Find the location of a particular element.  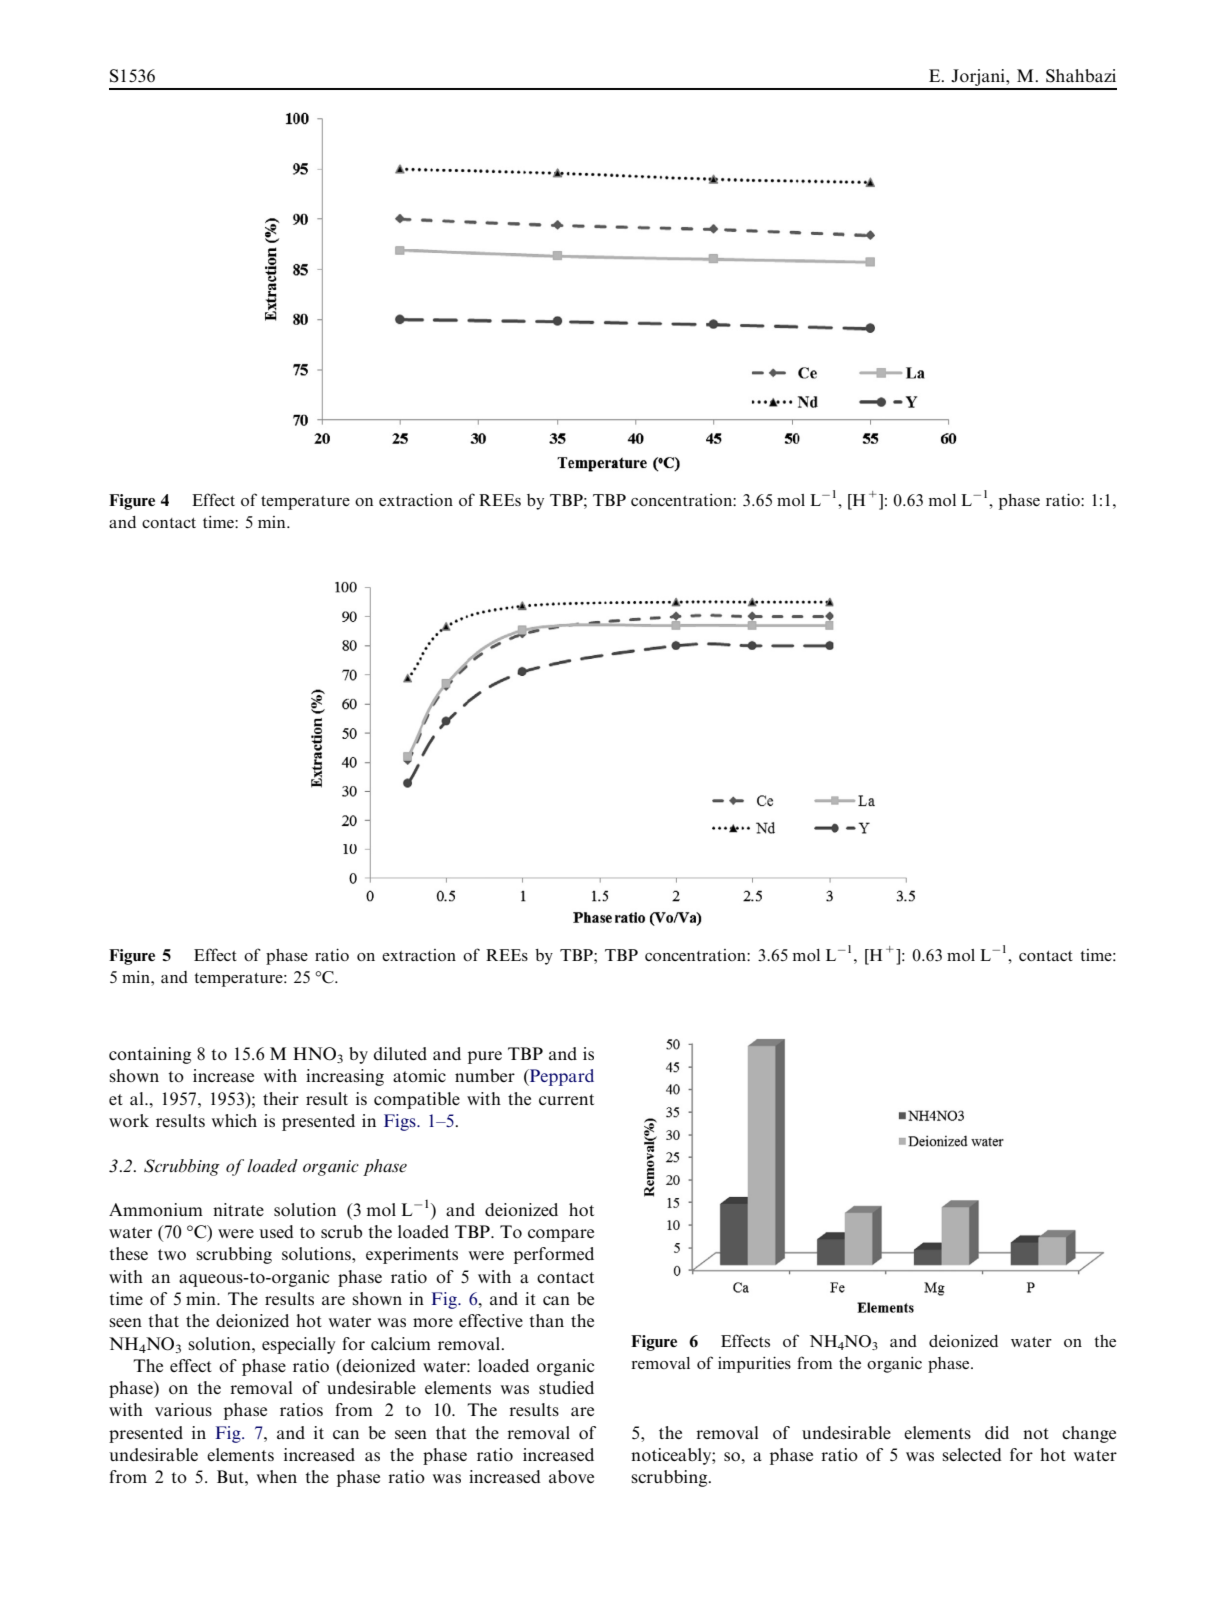

when is located at coordinates (277, 1476).
